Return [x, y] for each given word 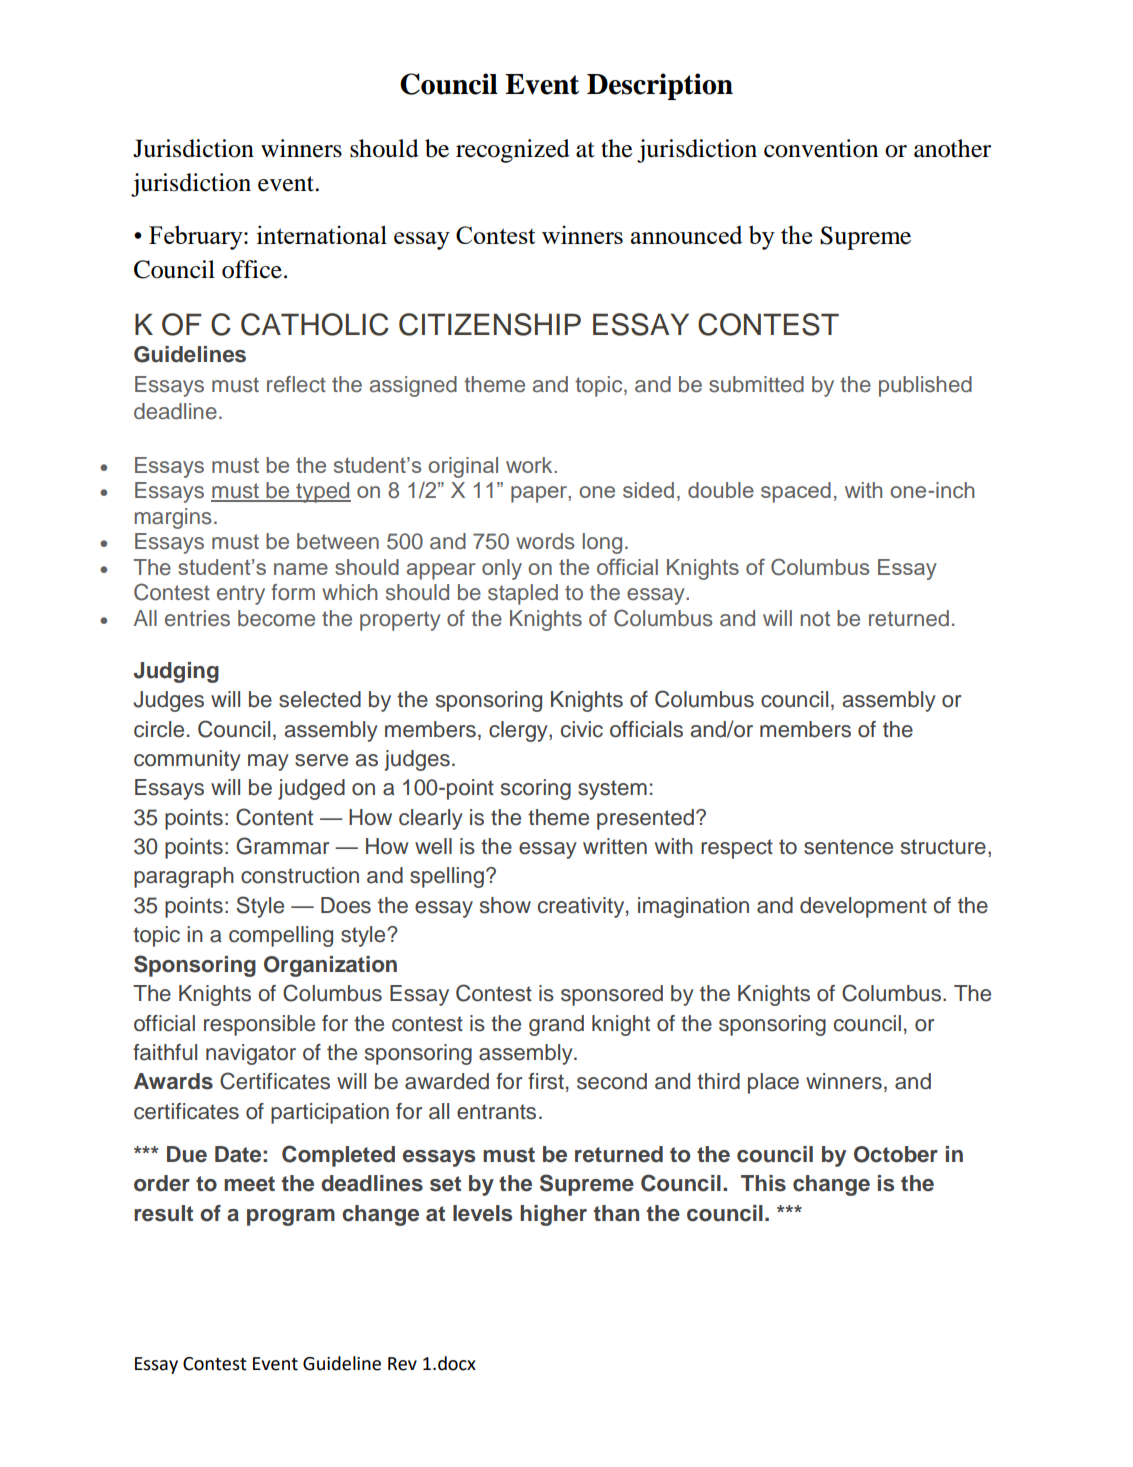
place [773, 1083]
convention [821, 148]
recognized [513, 151]
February [197, 237]
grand [556, 1025]
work [530, 465]
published [925, 386]
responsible [259, 1025]
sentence [848, 847]
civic [582, 729]
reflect [296, 384]
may [268, 762]
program [291, 1217]
